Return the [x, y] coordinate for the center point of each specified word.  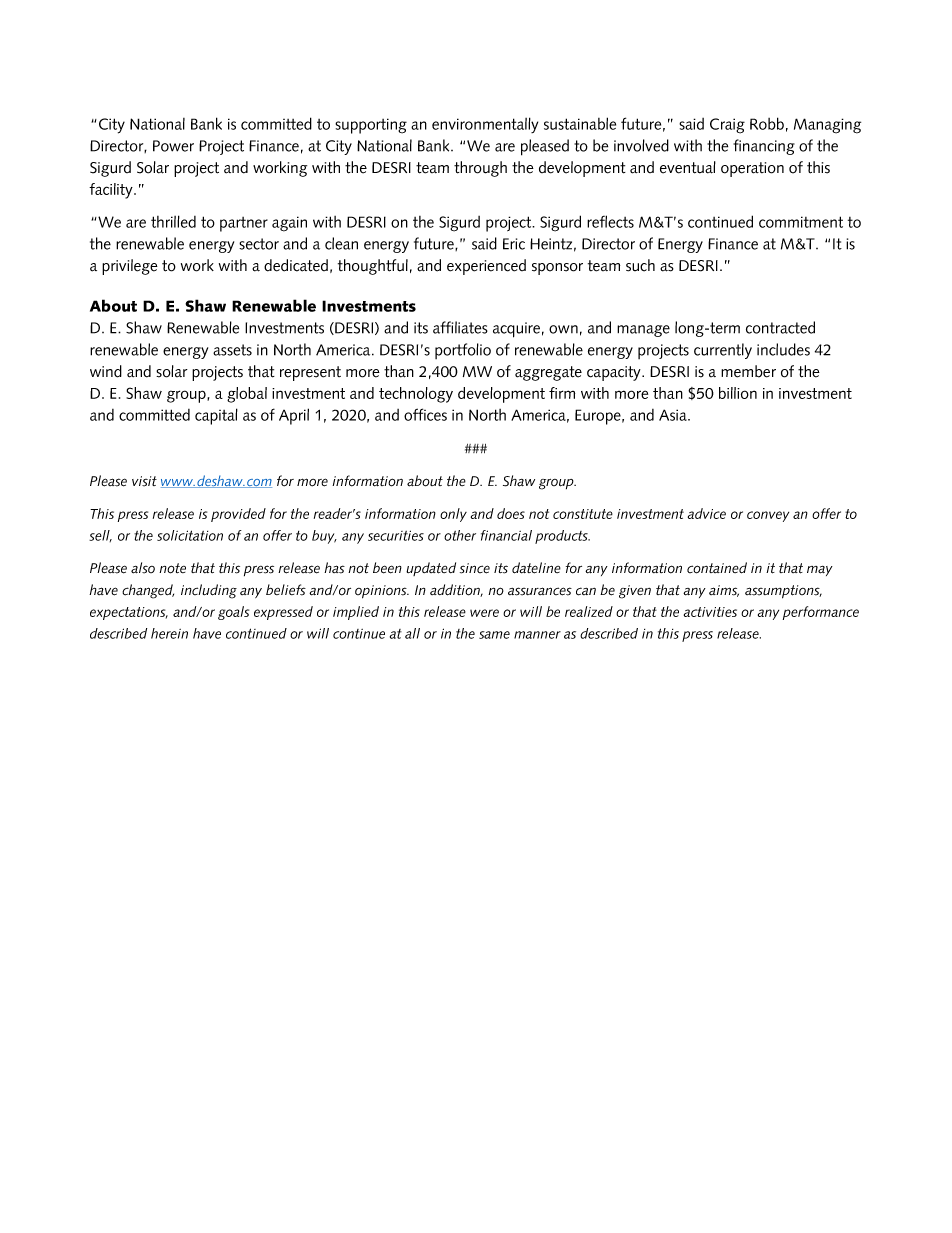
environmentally [485, 125]
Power [173, 146]
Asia [674, 415]
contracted [780, 327]
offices [425, 414]
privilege [130, 267]
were [484, 613]
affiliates [460, 327]
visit [144, 481]
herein [169, 633]
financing [764, 147]
